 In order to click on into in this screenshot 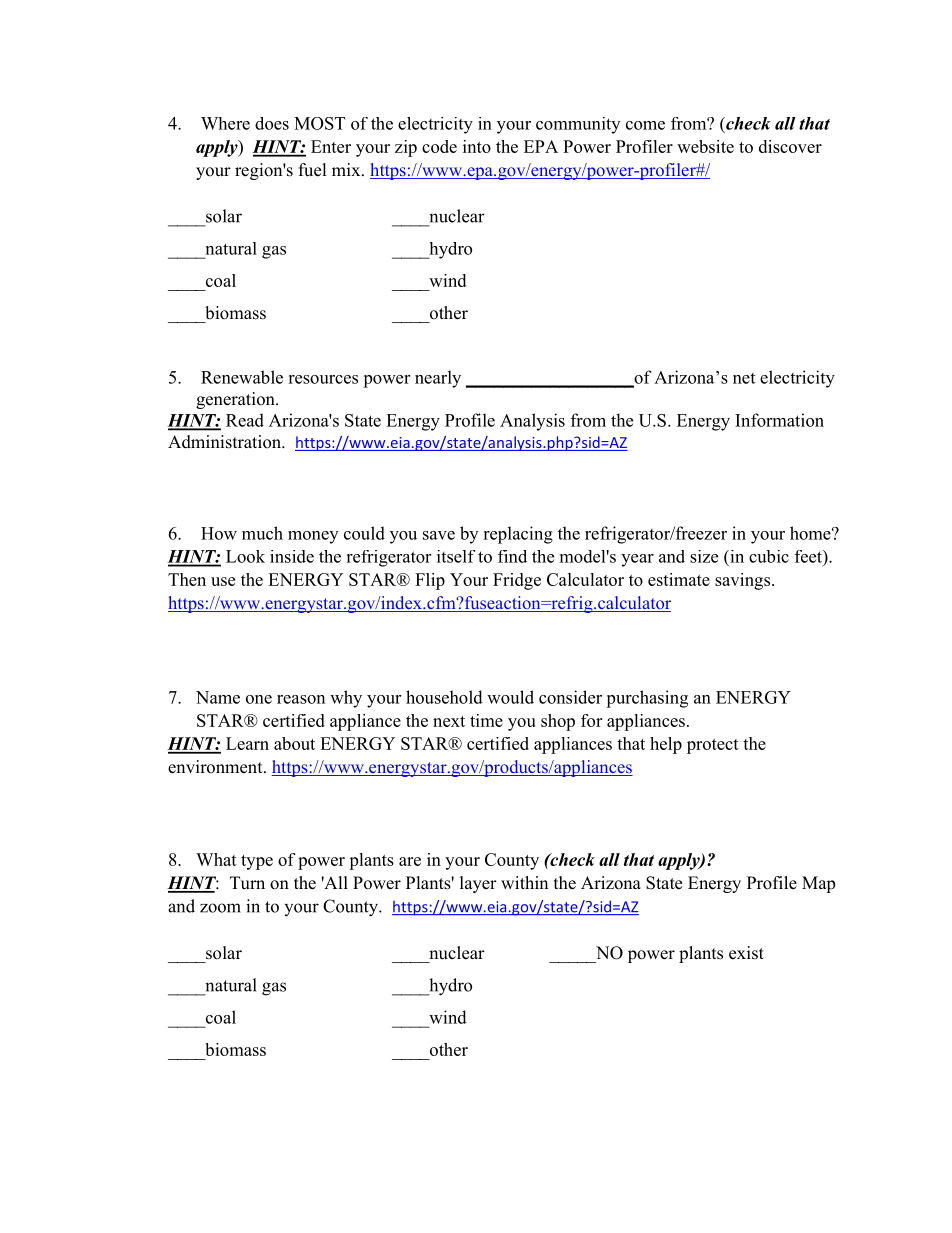, I will do `click(477, 146)`.
